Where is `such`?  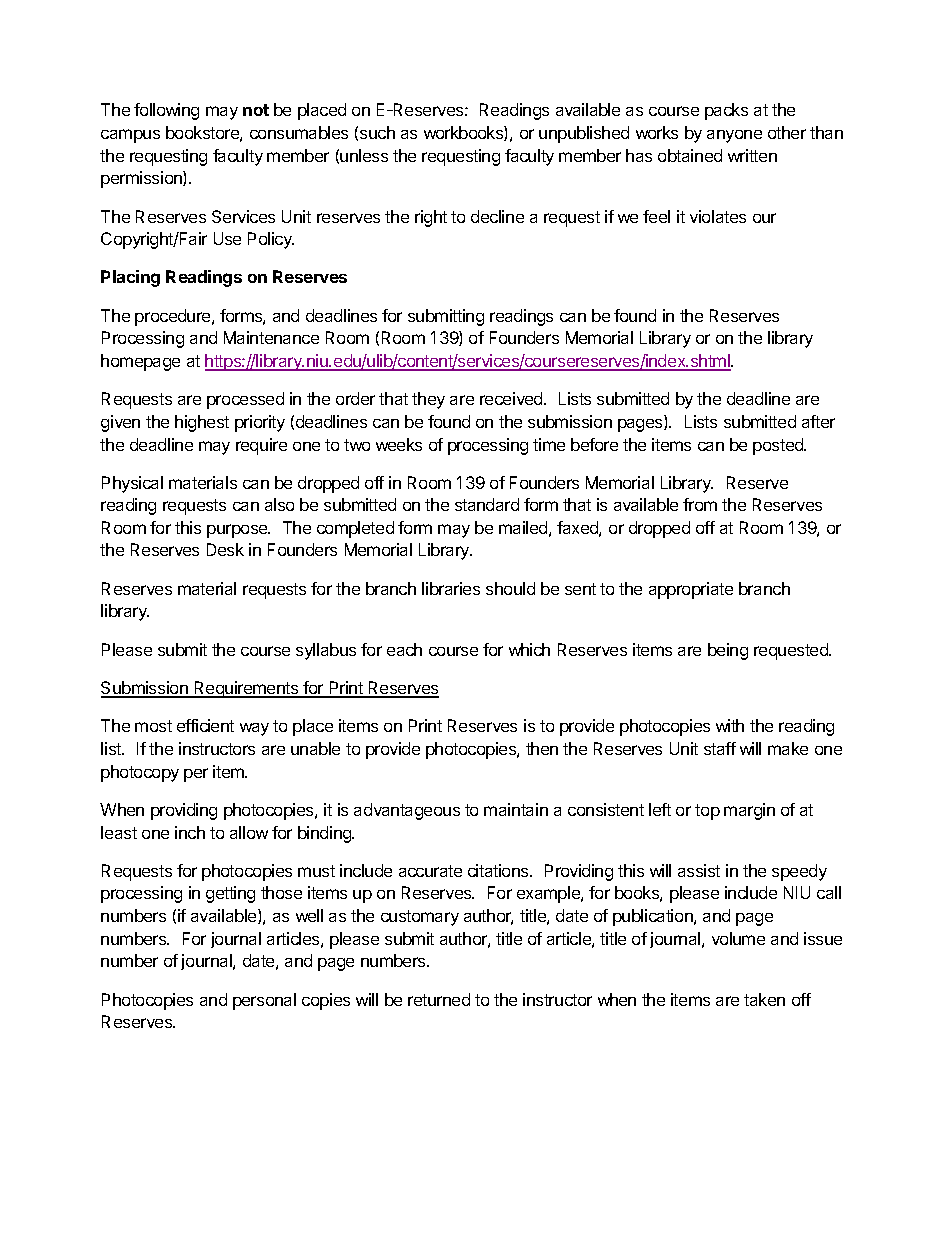
such is located at coordinates (377, 132).
